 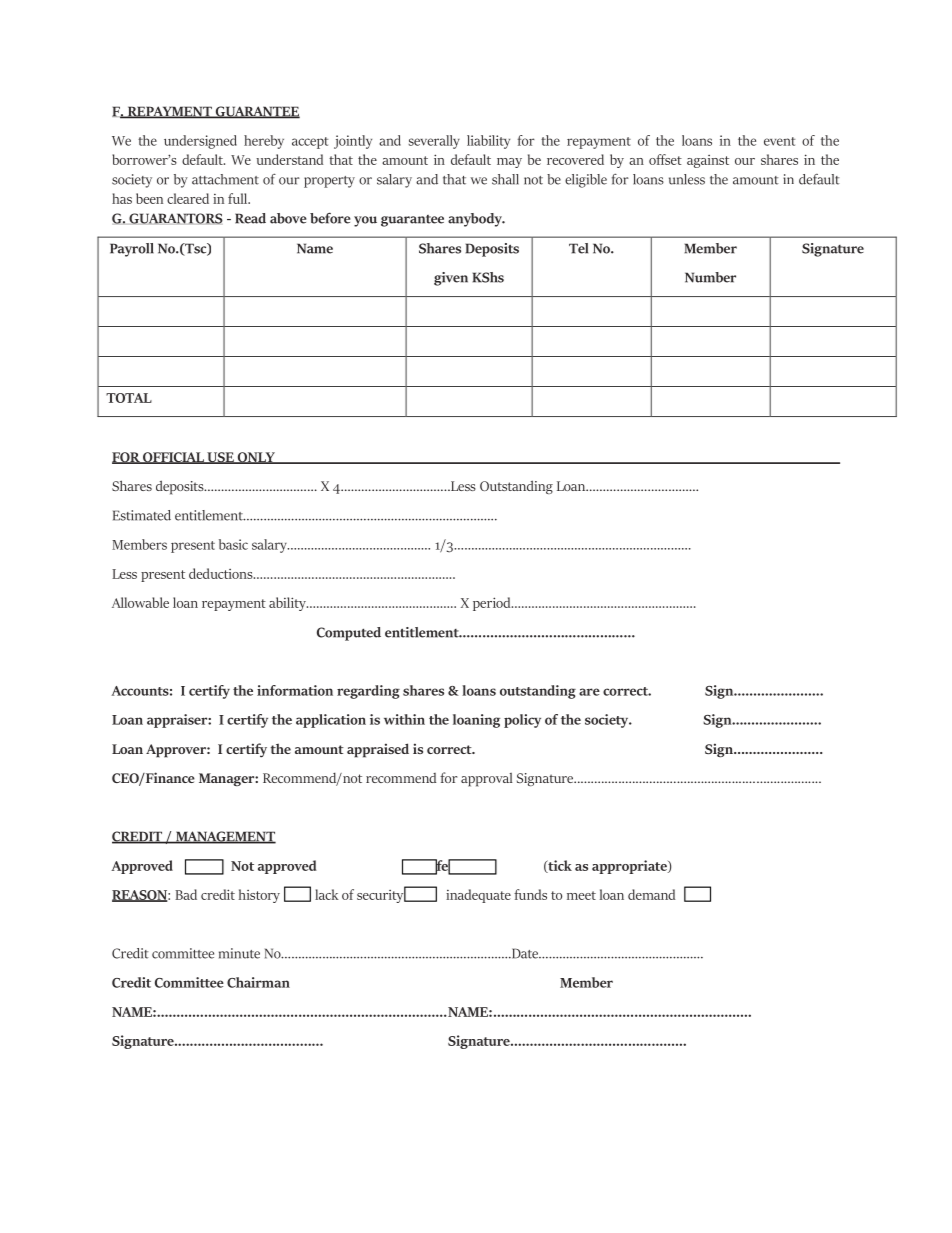 What do you see at coordinates (522, 721) in the page?
I see `policy` at bounding box center [522, 721].
